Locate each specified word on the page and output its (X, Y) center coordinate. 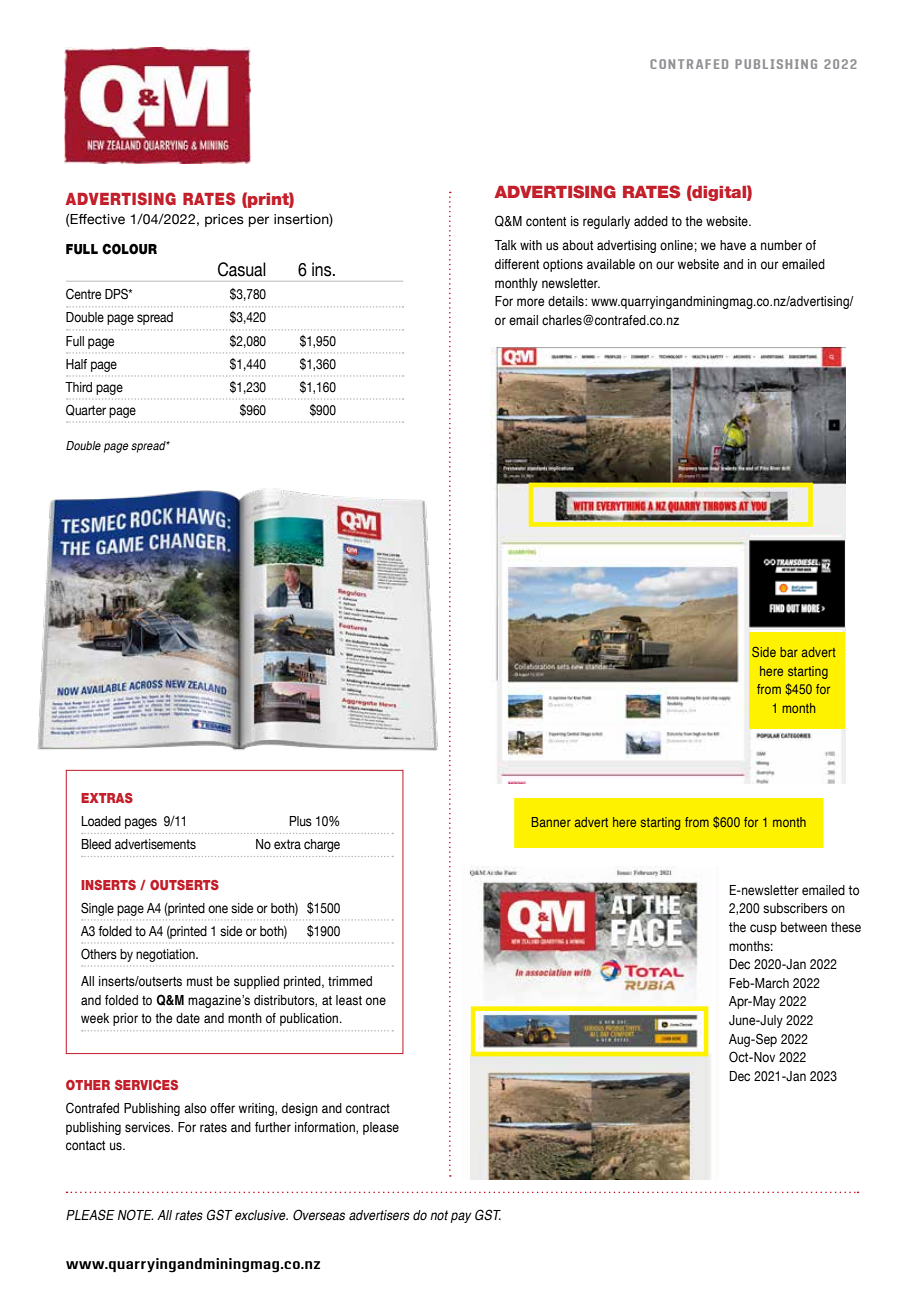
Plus (300, 821)
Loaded (101, 821)
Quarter (86, 410)
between (804, 927)
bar (789, 652)
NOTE (135, 1215)
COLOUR (129, 249)
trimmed (350, 981)
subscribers (795, 908)
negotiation (166, 955)
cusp (763, 929)
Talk (505, 245)
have (733, 245)
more (530, 302)
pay (461, 1217)
